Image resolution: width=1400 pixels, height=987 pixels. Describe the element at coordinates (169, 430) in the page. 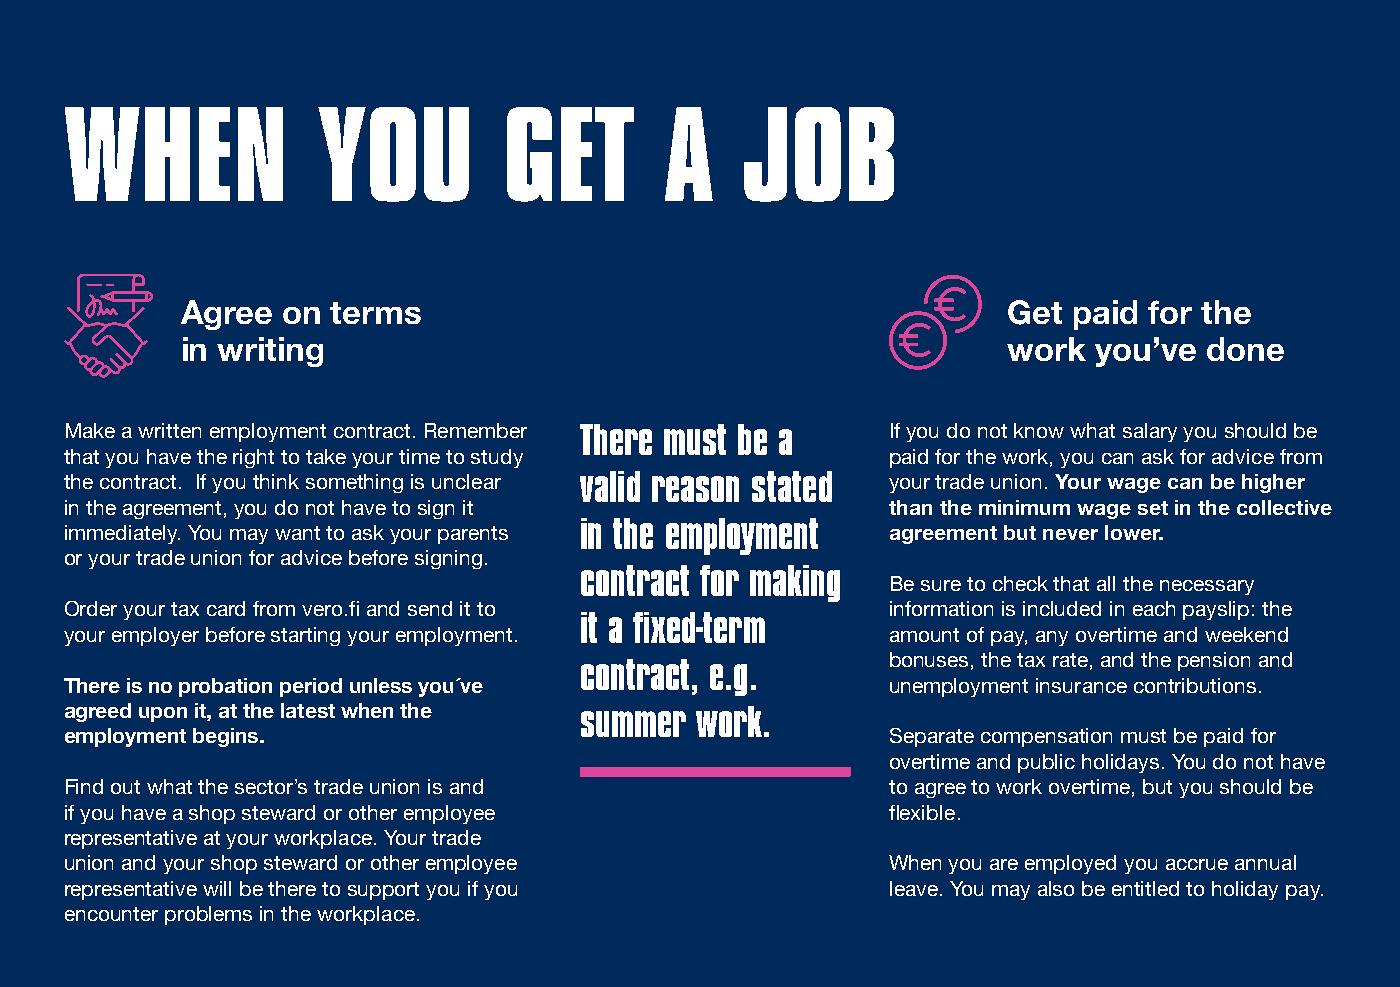

I see `written` at that location.
